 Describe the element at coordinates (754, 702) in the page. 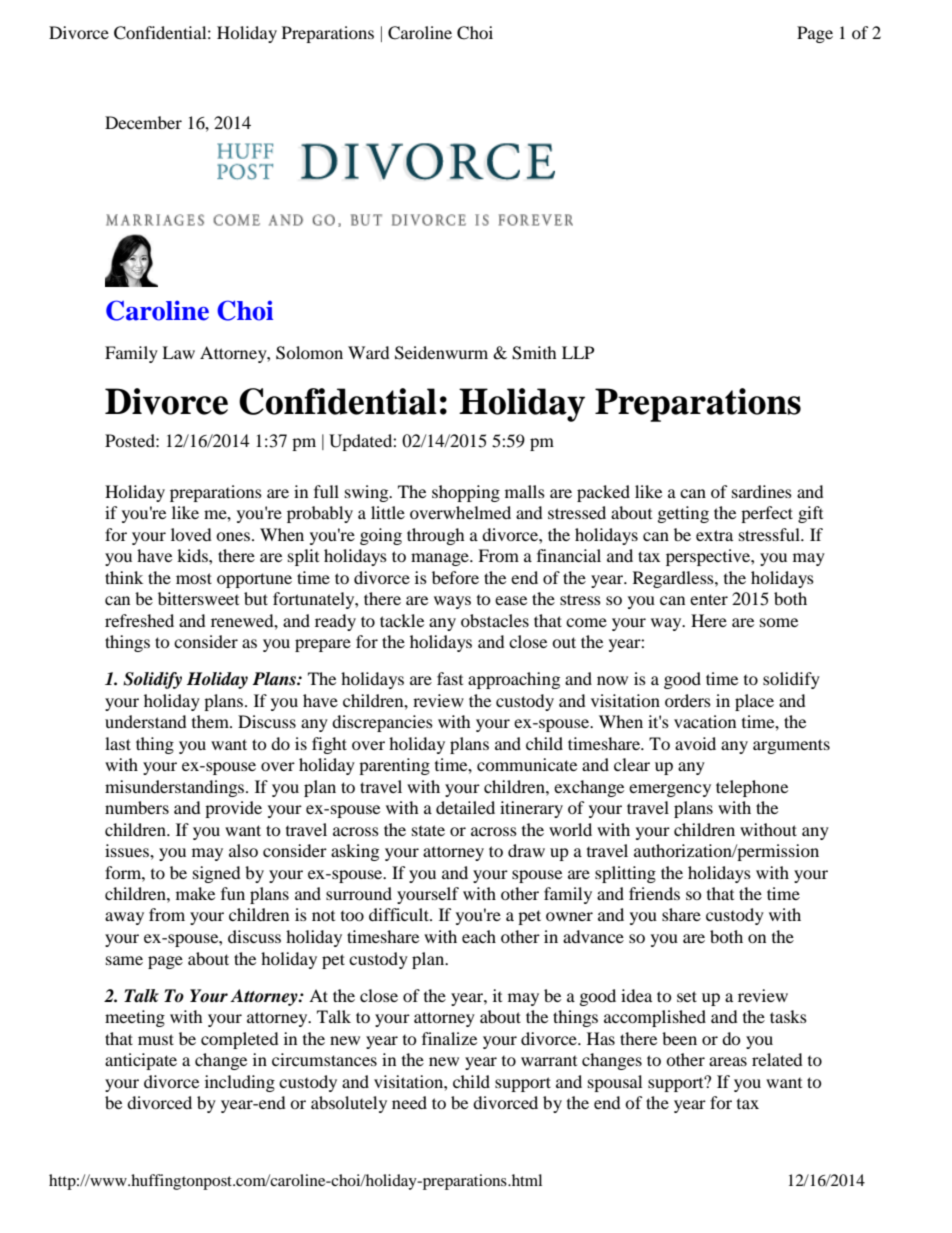

I see `place` at that location.
